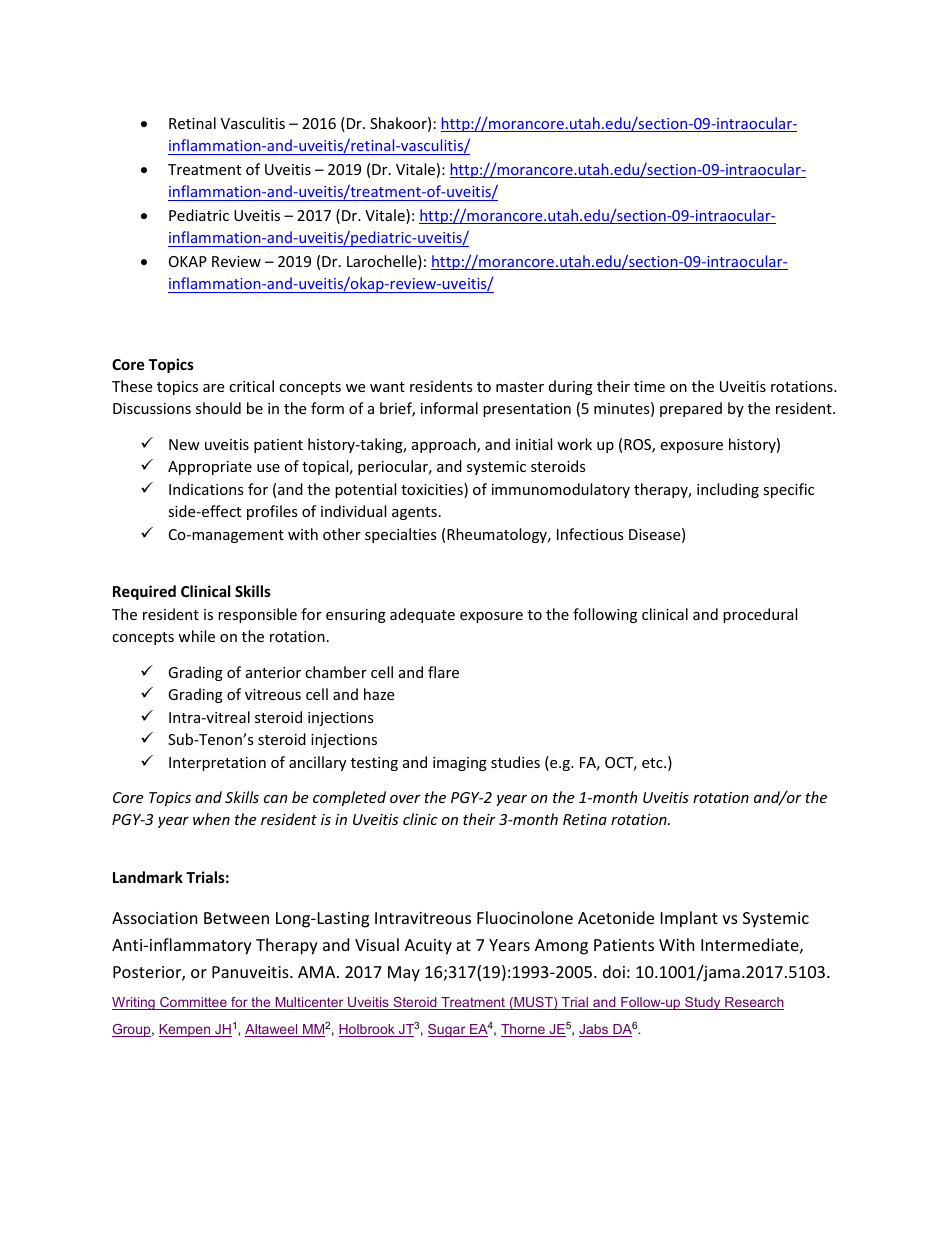 The width and height of the image is (952, 1233). What do you see at coordinates (703, 1003) in the image?
I see `Study` at bounding box center [703, 1003].
